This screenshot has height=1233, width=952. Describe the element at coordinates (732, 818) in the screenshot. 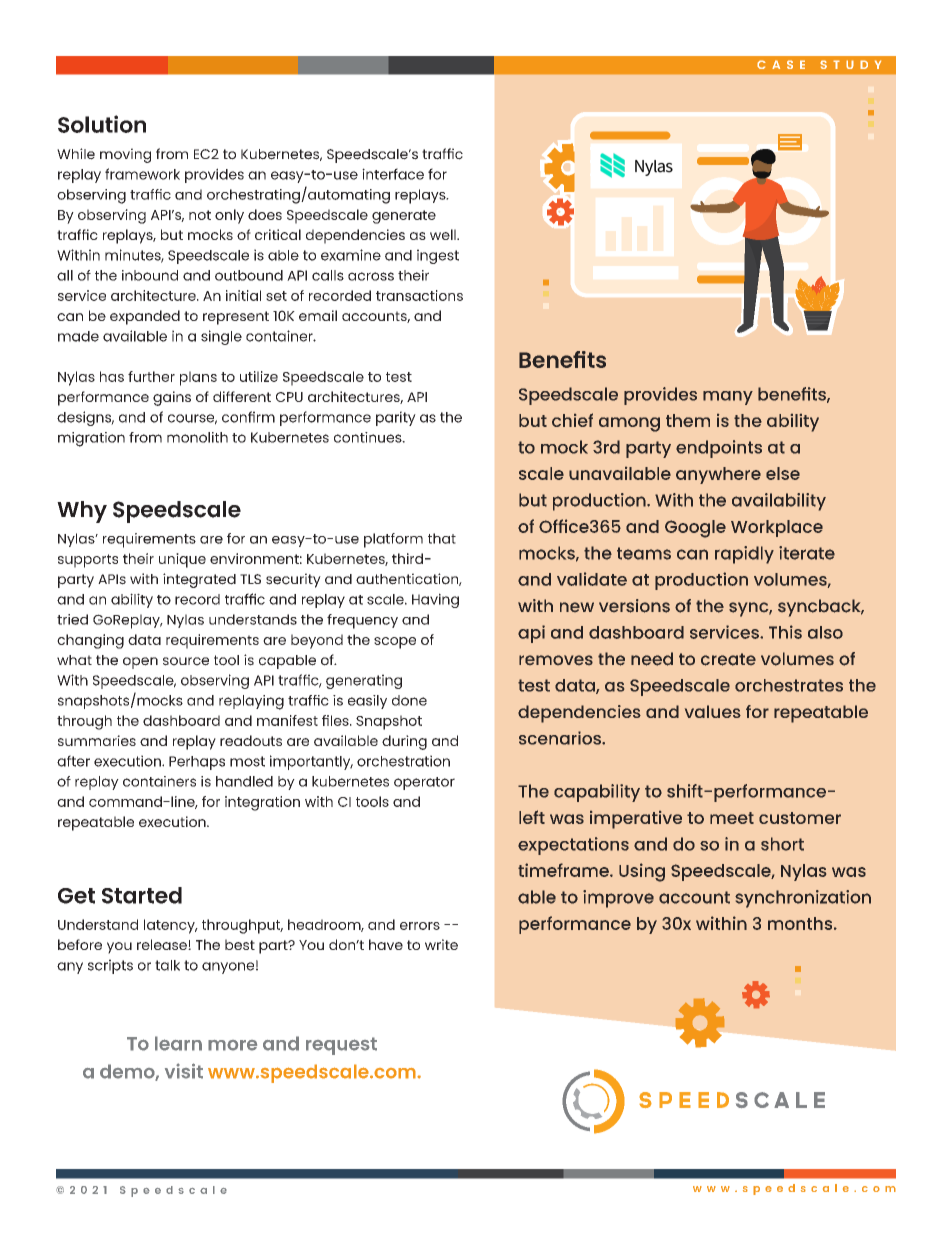

I see `meet` at that location.
